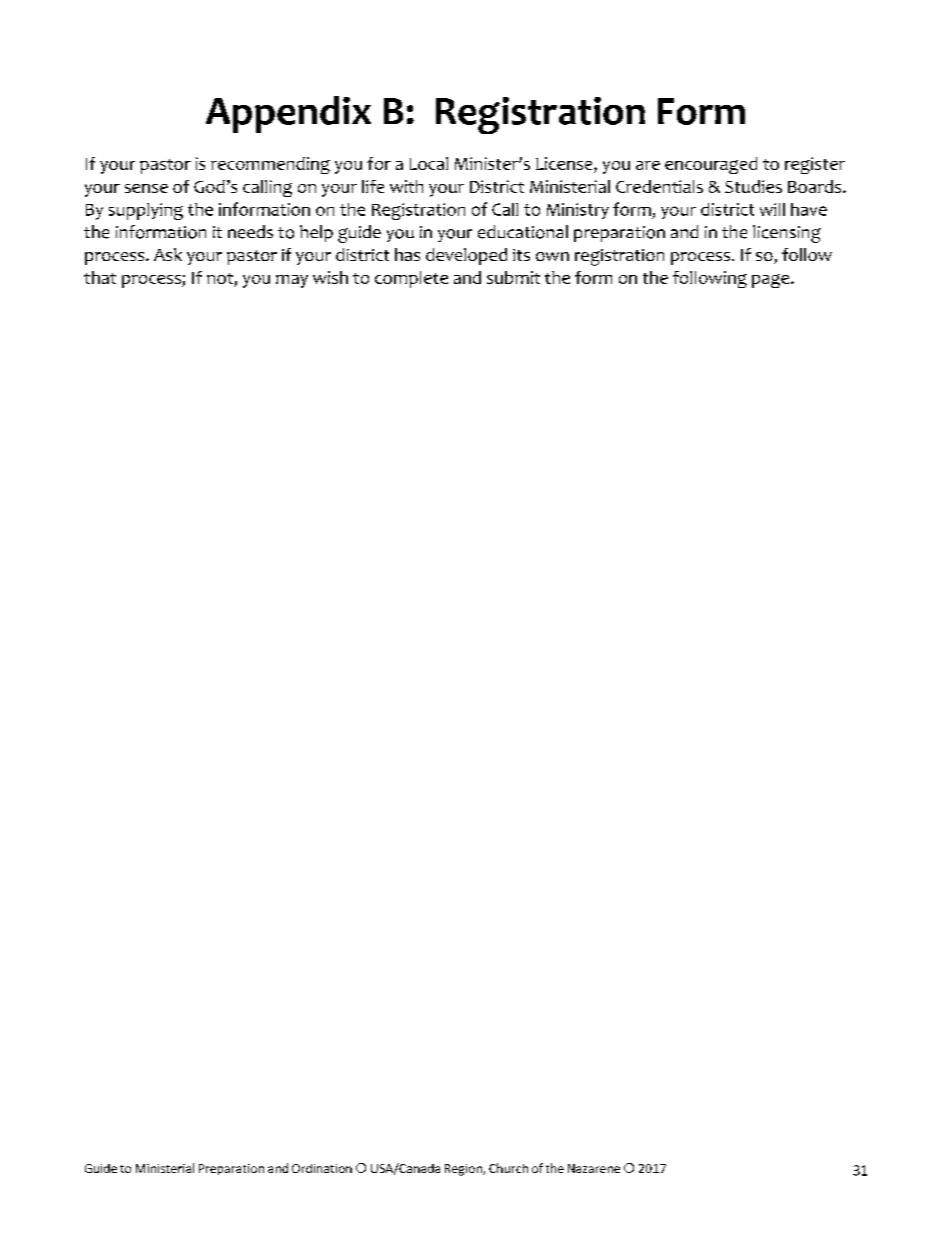 This screenshot has width=952, height=1233. What do you see at coordinates (330, 277) in the screenshot?
I see `wish` at bounding box center [330, 277].
